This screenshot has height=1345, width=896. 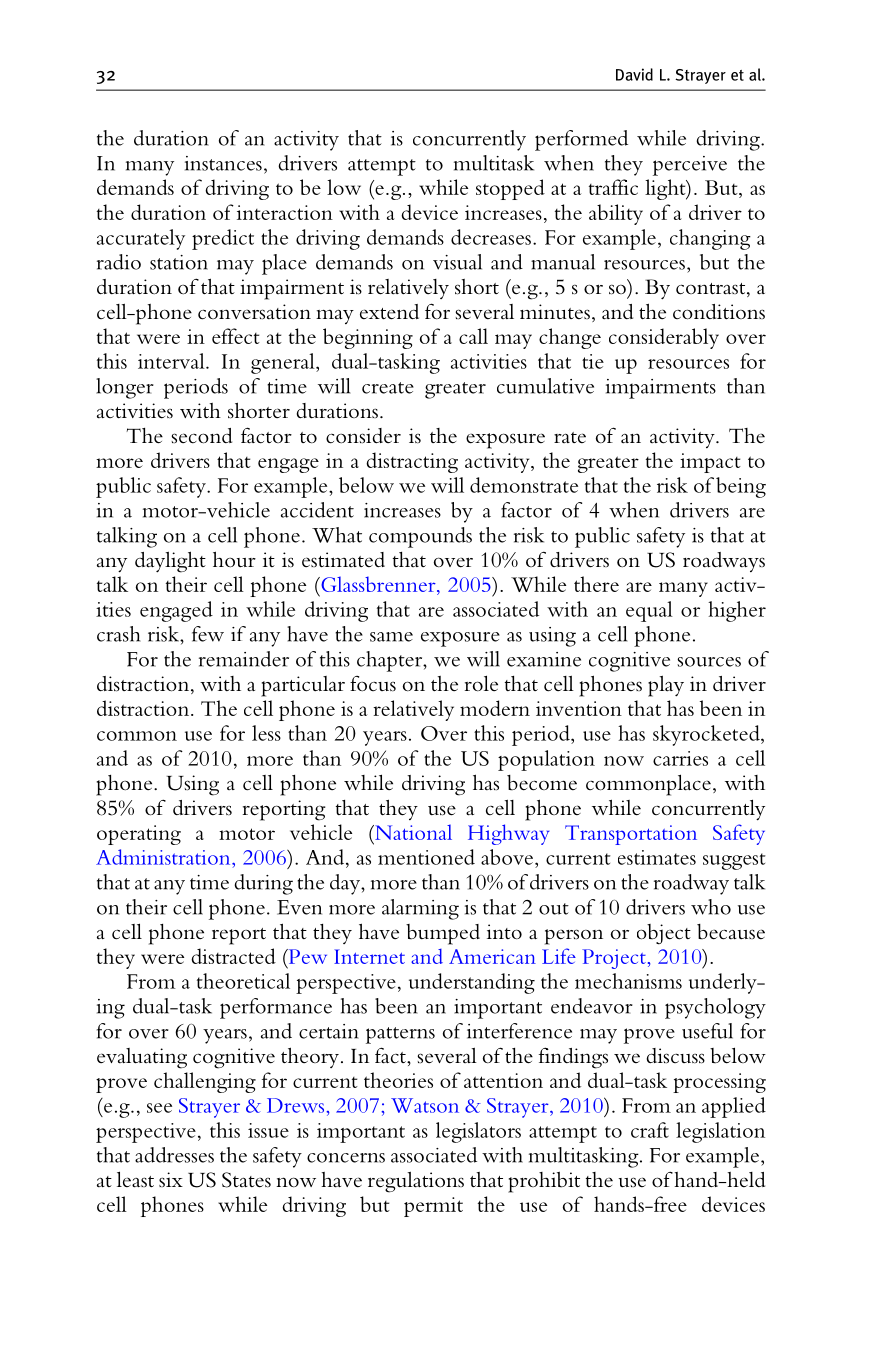 I want to click on distracting, so click(x=412, y=462).
